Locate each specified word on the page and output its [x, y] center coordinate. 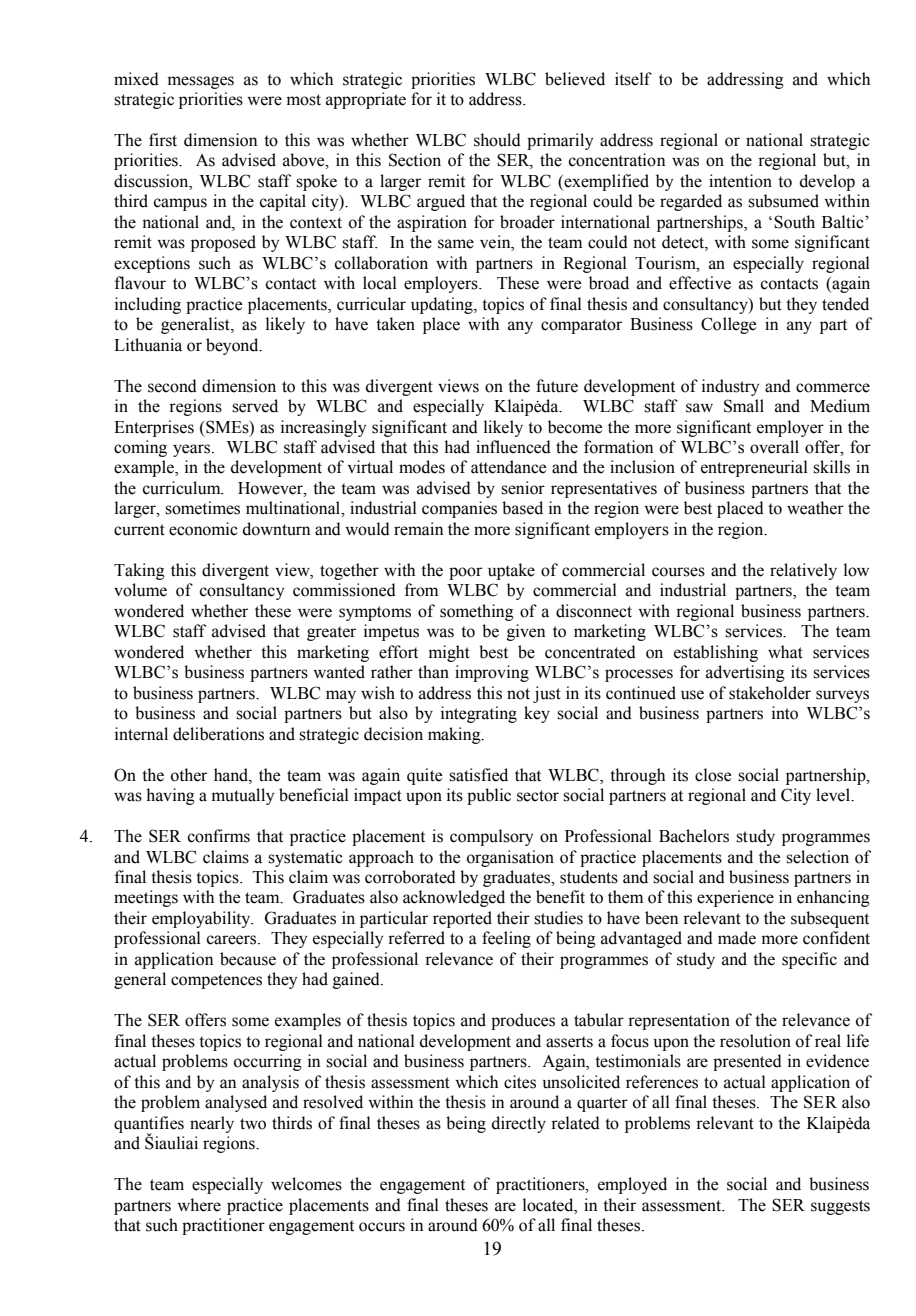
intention [740, 181]
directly [519, 1124]
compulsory [491, 837]
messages [201, 82]
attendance [508, 467]
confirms [219, 836]
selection [817, 857]
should [497, 140]
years [193, 450]
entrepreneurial [754, 468]
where [199, 1205]
